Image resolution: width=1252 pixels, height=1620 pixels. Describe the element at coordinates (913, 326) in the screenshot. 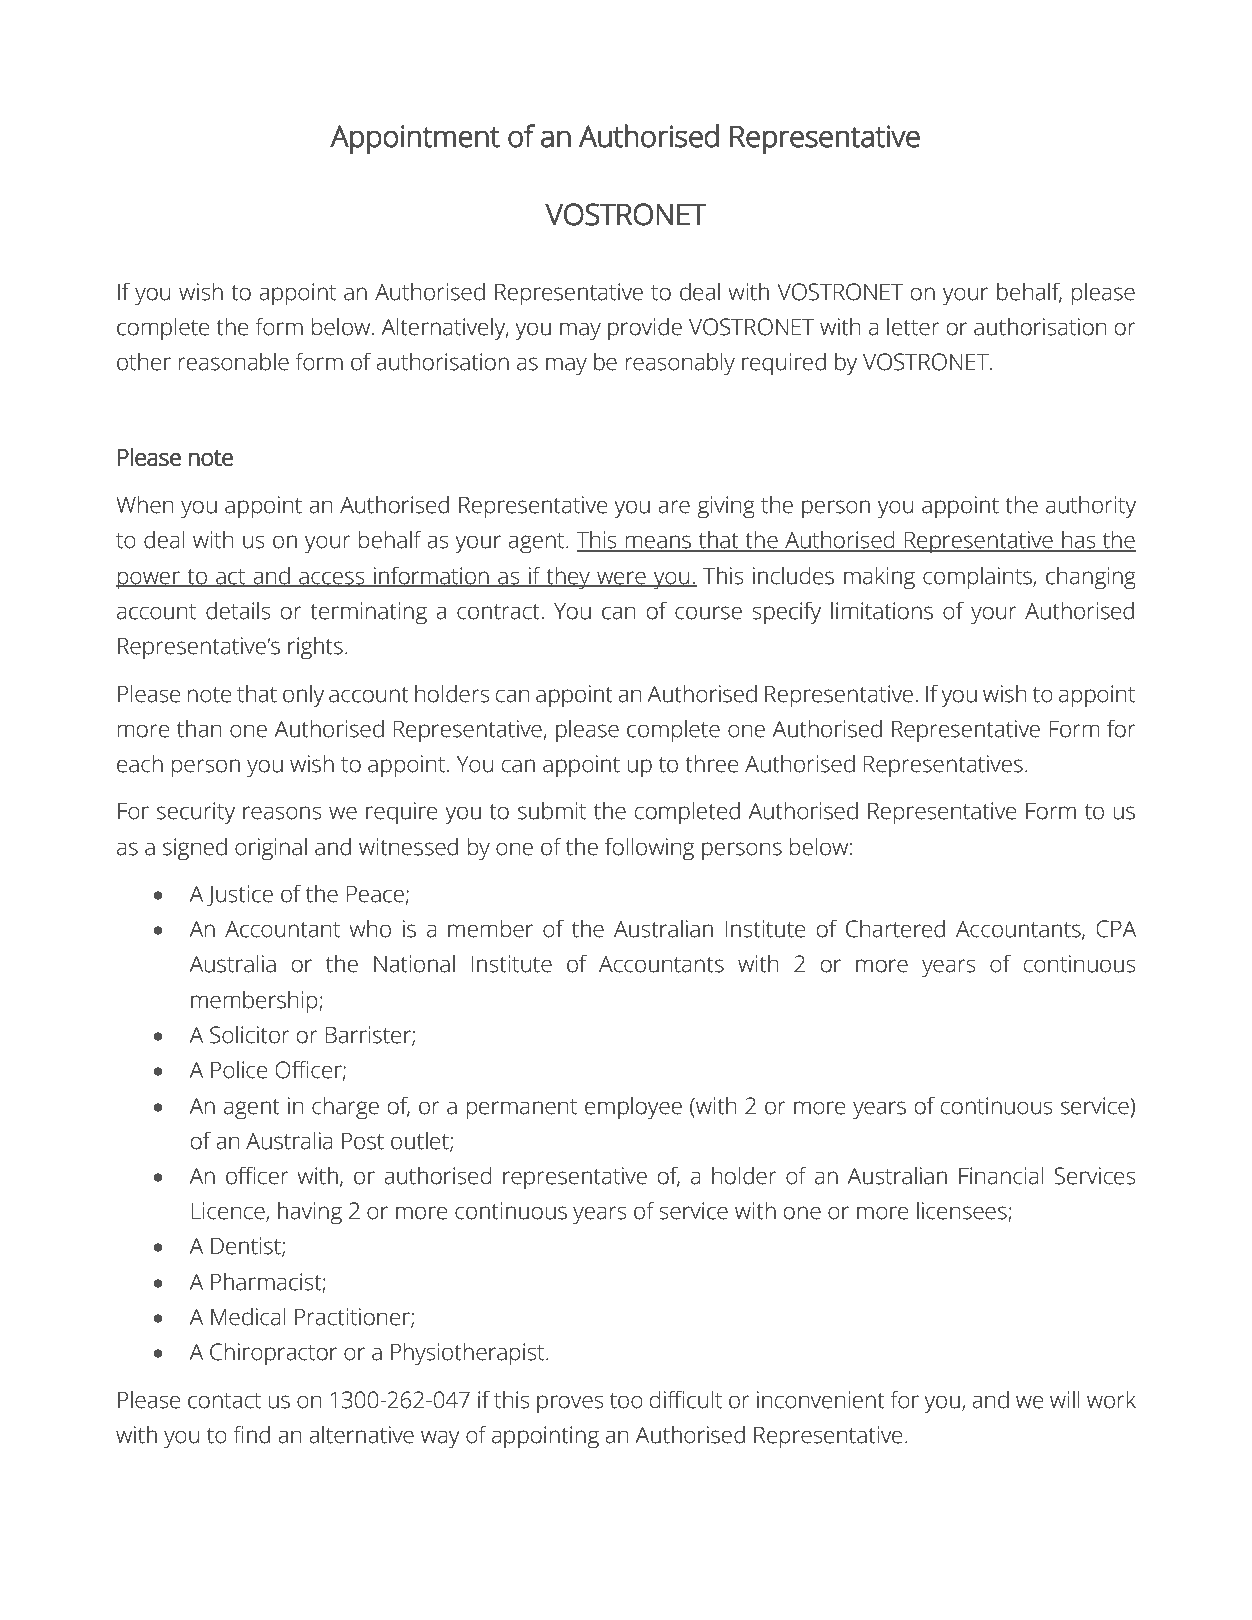

I see `letter` at that location.
